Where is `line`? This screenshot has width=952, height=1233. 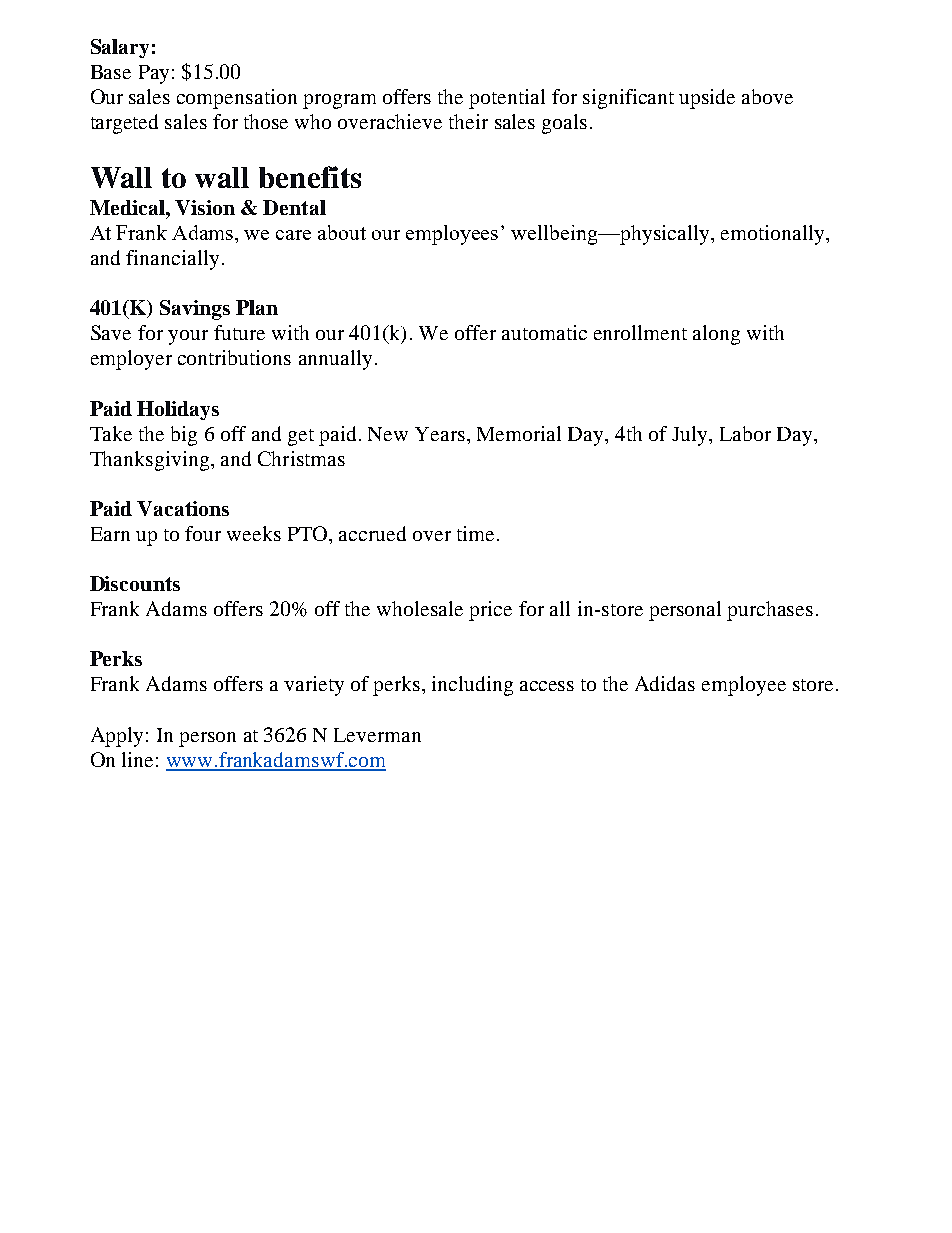
line is located at coordinates (137, 759).
